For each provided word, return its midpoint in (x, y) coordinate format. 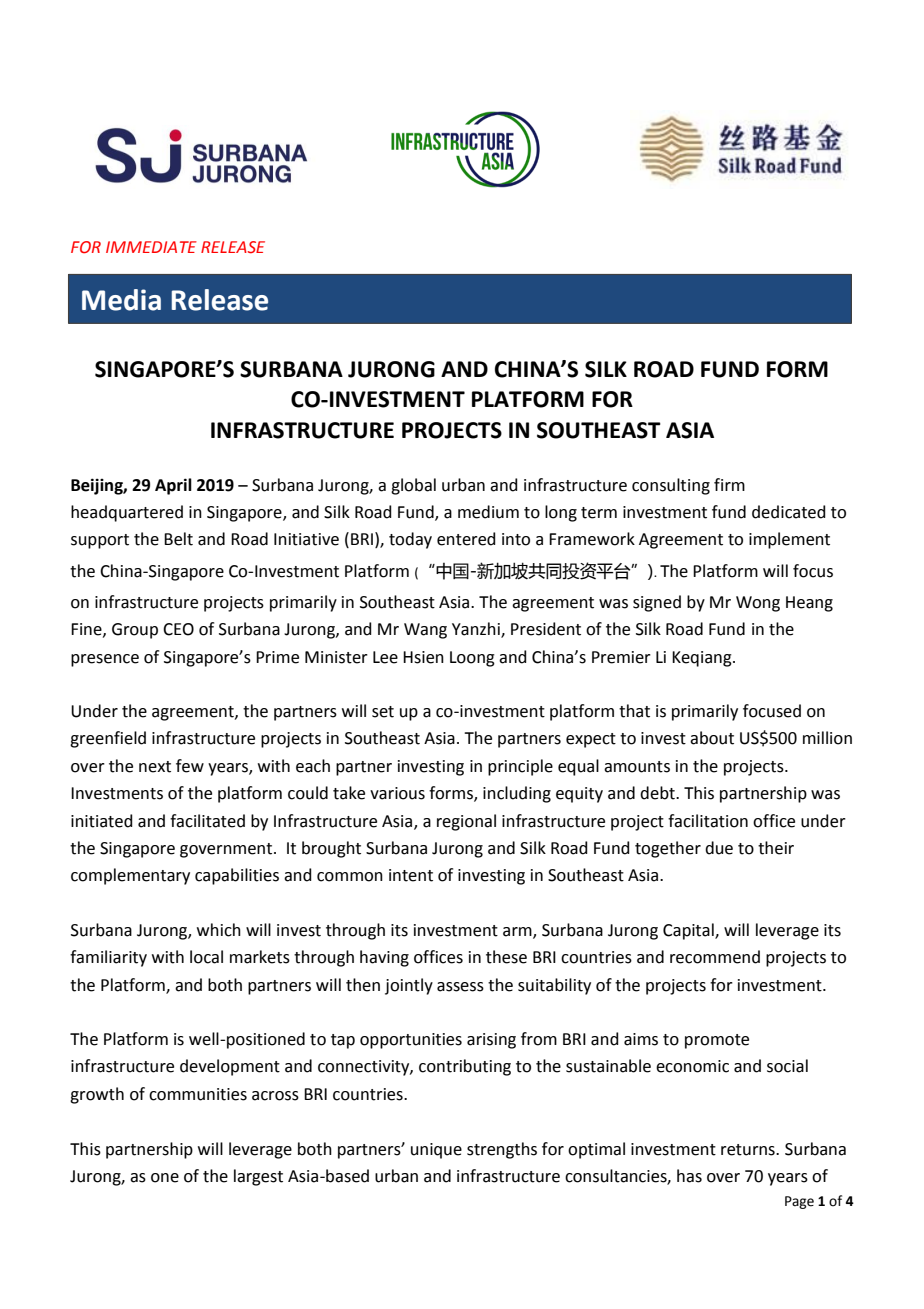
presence (105, 660)
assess (460, 987)
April (173, 486)
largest (258, 1177)
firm (729, 484)
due (719, 848)
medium (488, 512)
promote (717, 1041)
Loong (472, 659)
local (206, 957)
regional (466, 822)
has (689, 1176)
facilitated (207, 821)
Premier (621, 657)
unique (436, 1151)
